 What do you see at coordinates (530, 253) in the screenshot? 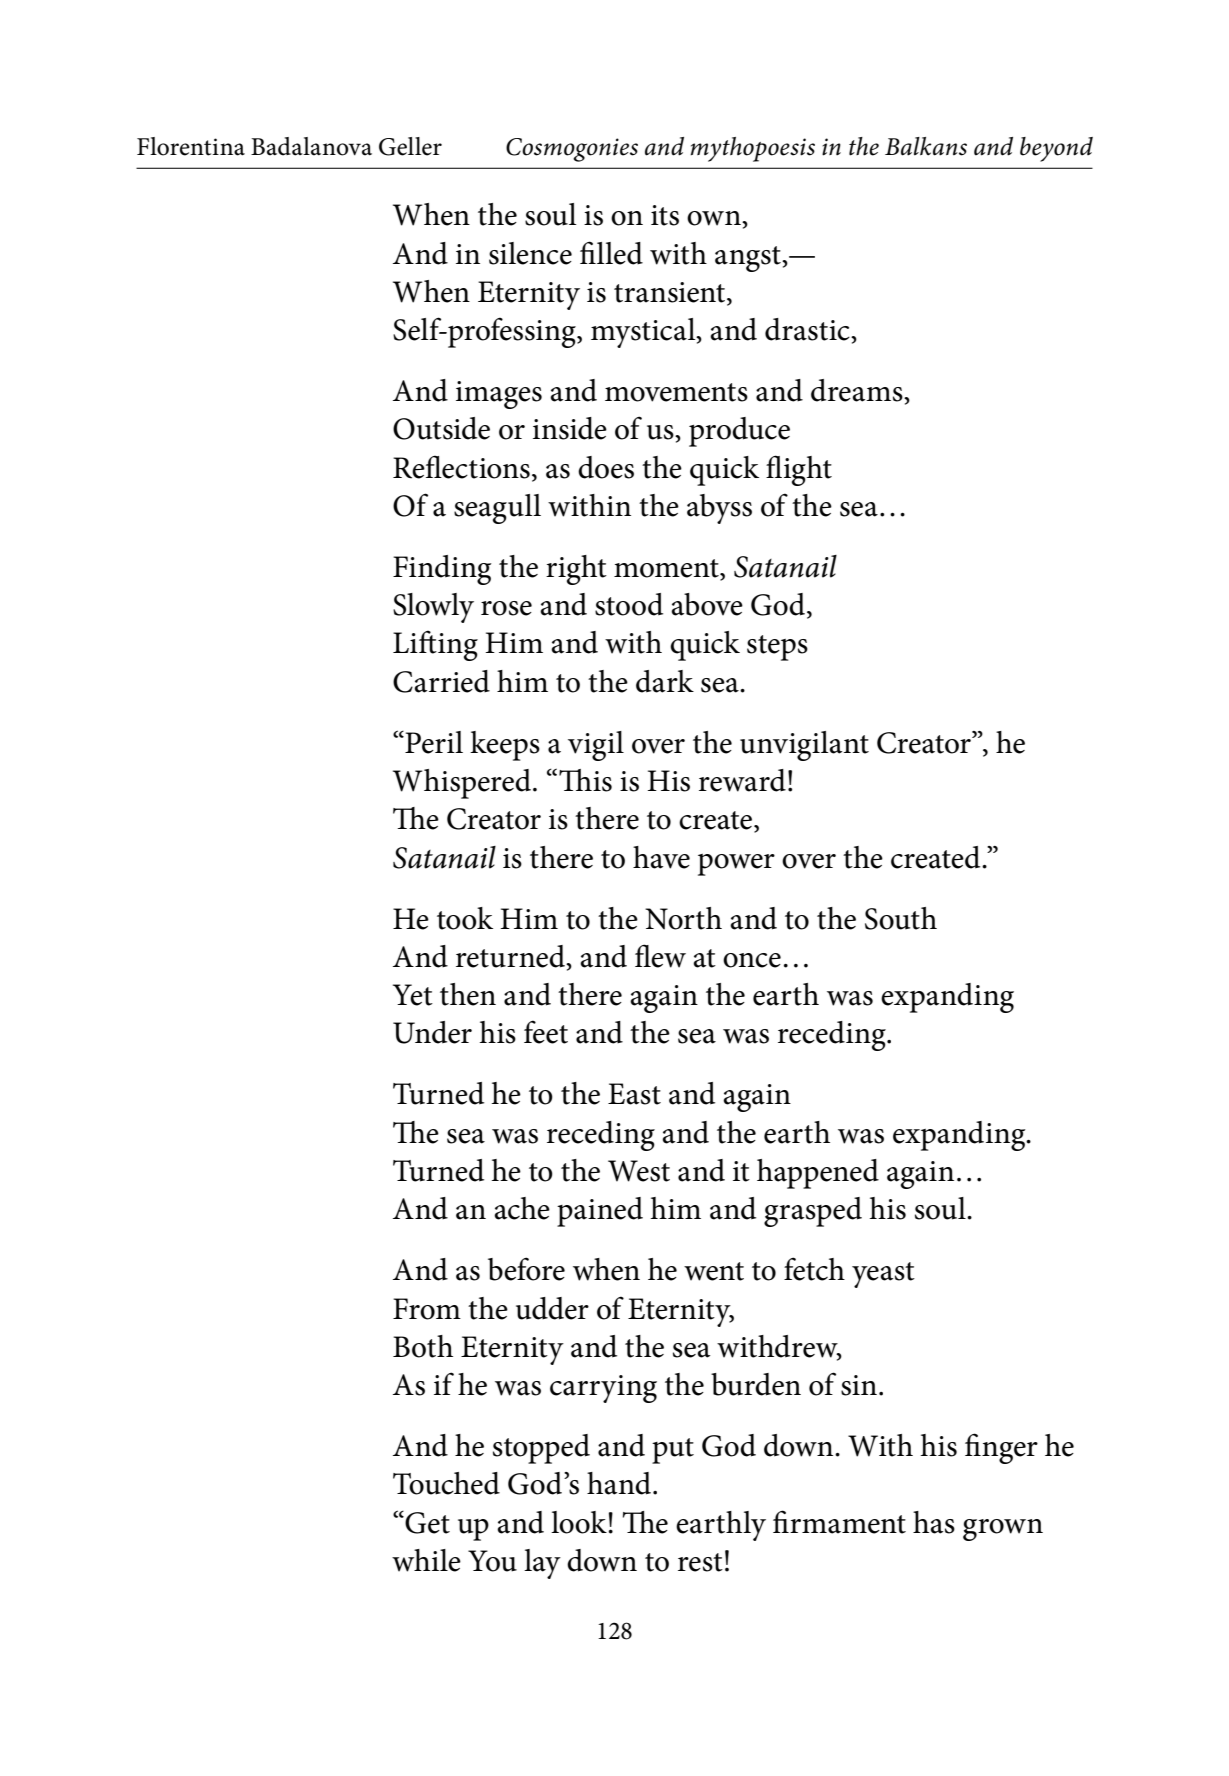
I see `silence` at bounding box center [530, 253].
